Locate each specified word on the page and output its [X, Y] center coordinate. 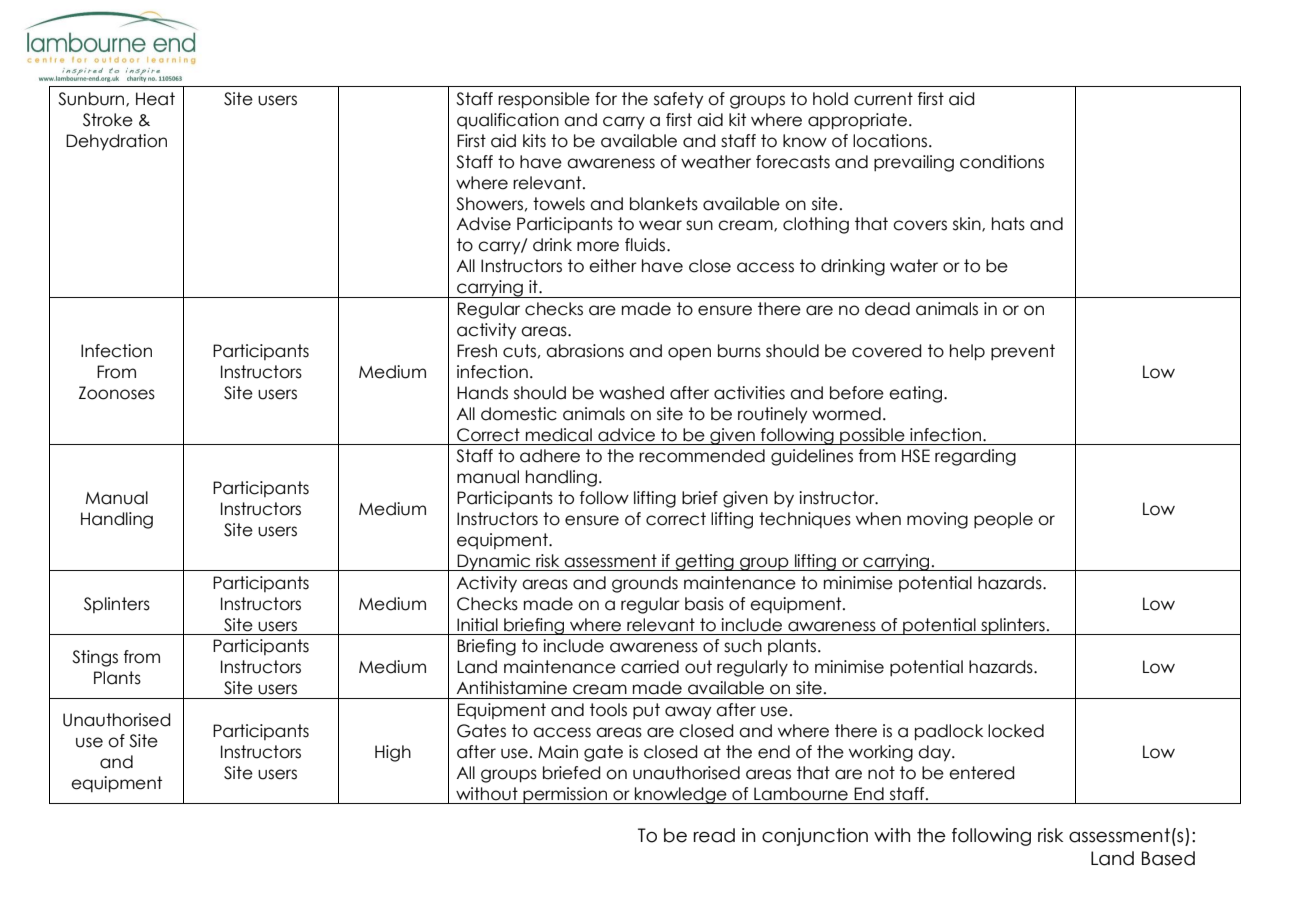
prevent [1023, 352]
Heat [155, 99]
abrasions [585, 351]
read [714, 835]
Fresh [477, 351]
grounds [645, 584]
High [393, 753]
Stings [95, 658]
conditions [1002, 162]
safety [678, 100]
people [1003, 520]
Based [1168, 858]
